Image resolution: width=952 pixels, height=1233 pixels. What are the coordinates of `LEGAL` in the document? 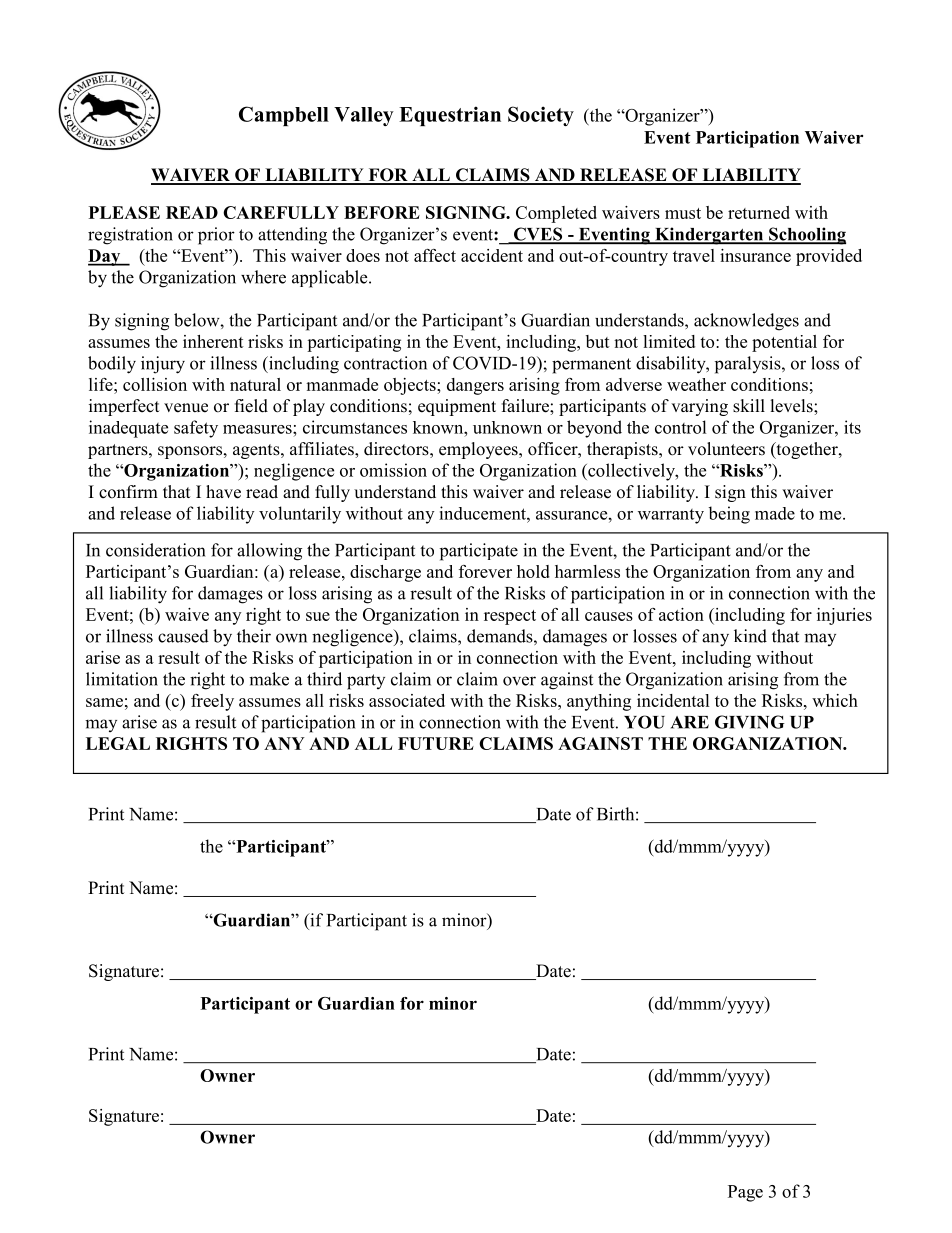 It's located at (118, 743).
